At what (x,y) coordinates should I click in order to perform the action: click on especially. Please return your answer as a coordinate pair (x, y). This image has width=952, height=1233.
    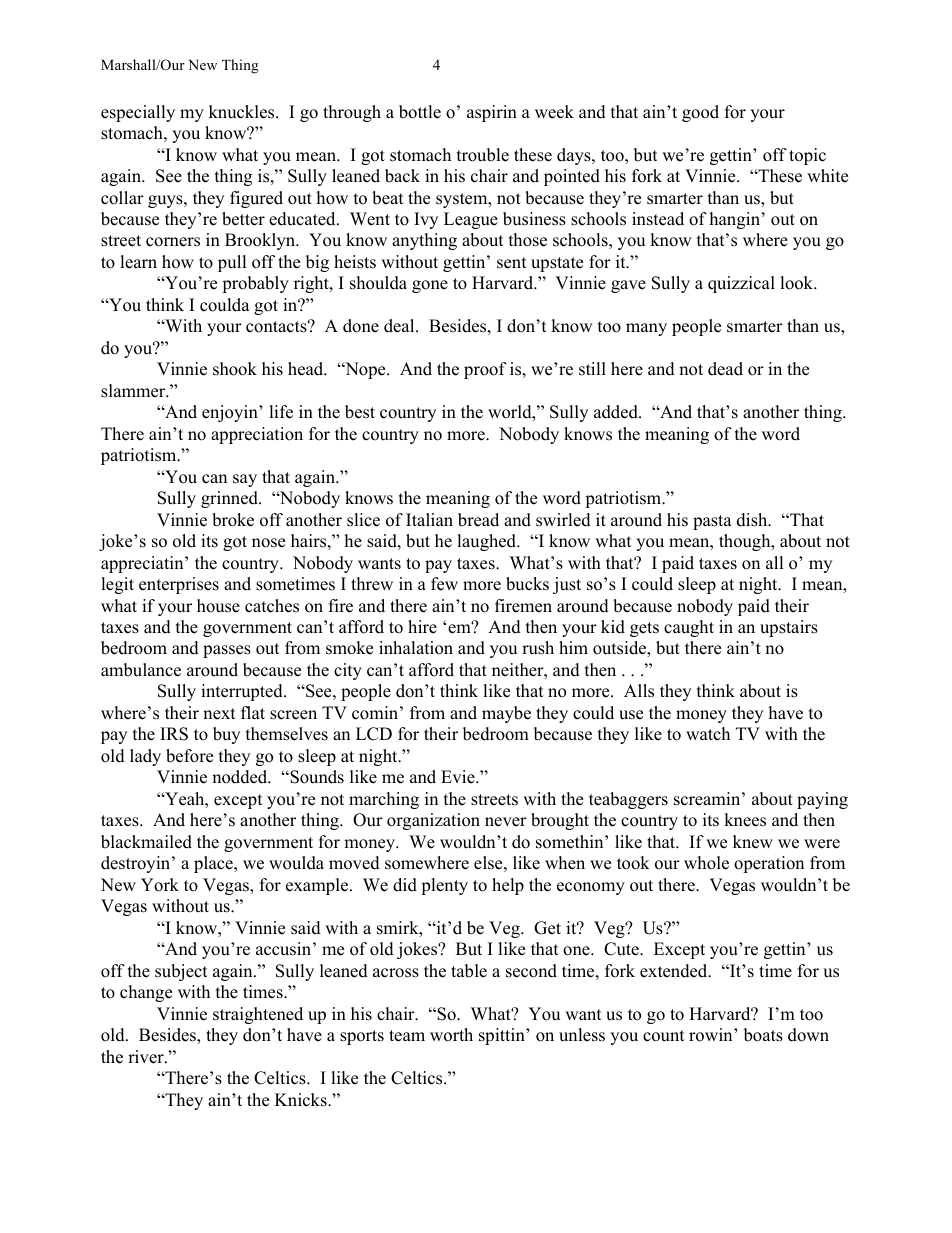
    Looking at the image, I should click on (138, 113).
